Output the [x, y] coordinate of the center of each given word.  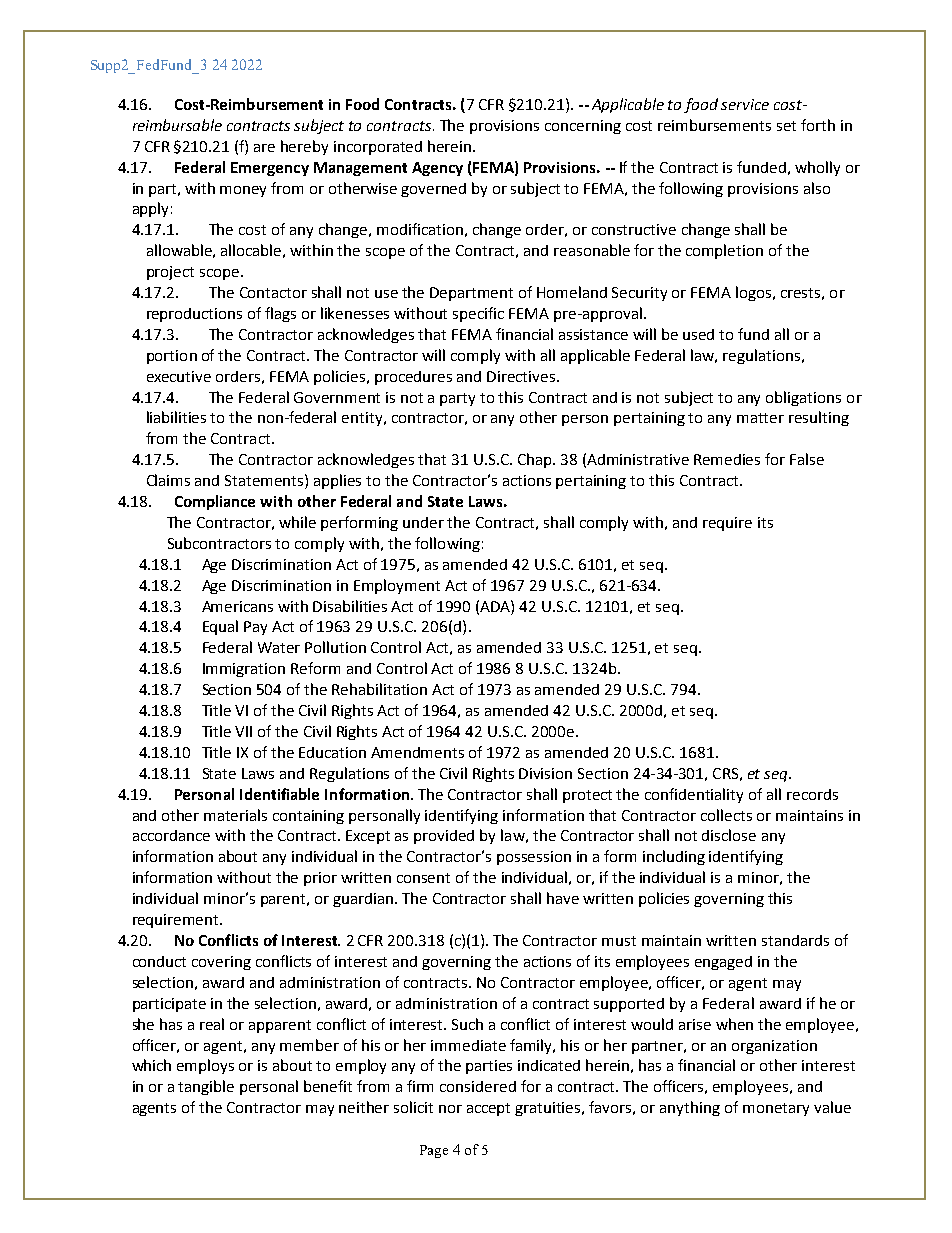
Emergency [270, 169]
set [786, 126]
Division [545, 773]
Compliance [215, 502]
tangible [206, 1087]
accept [488, 1109]
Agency [437, 169]
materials [235, 815]
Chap [536, 460]
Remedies [727, 459]
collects [726, 815]
